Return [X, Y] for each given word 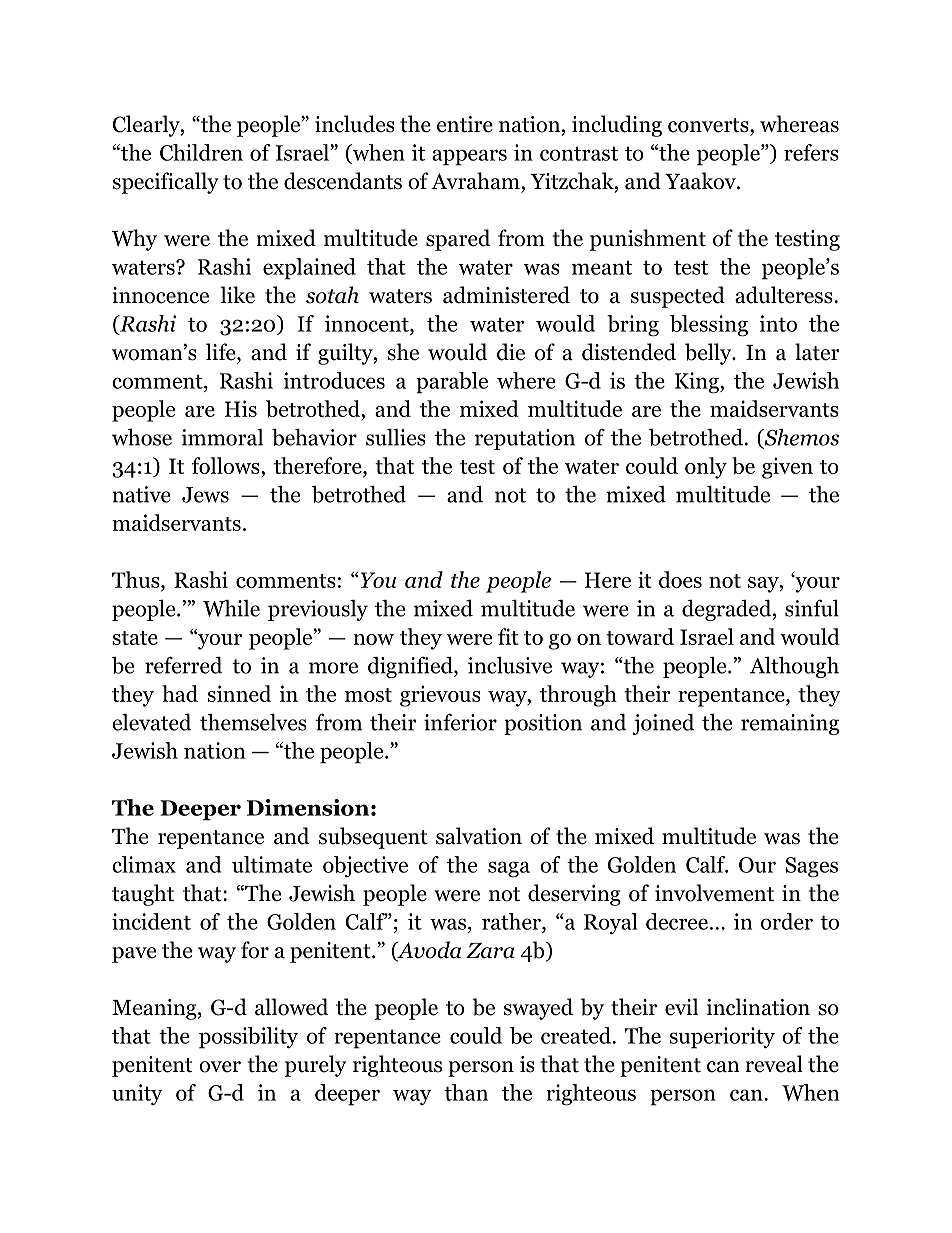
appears [469, 157]
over [220, 1067]
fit [508, 636]
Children [201, 152]
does [680, 579]
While [231, 608]
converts [709, 125]
